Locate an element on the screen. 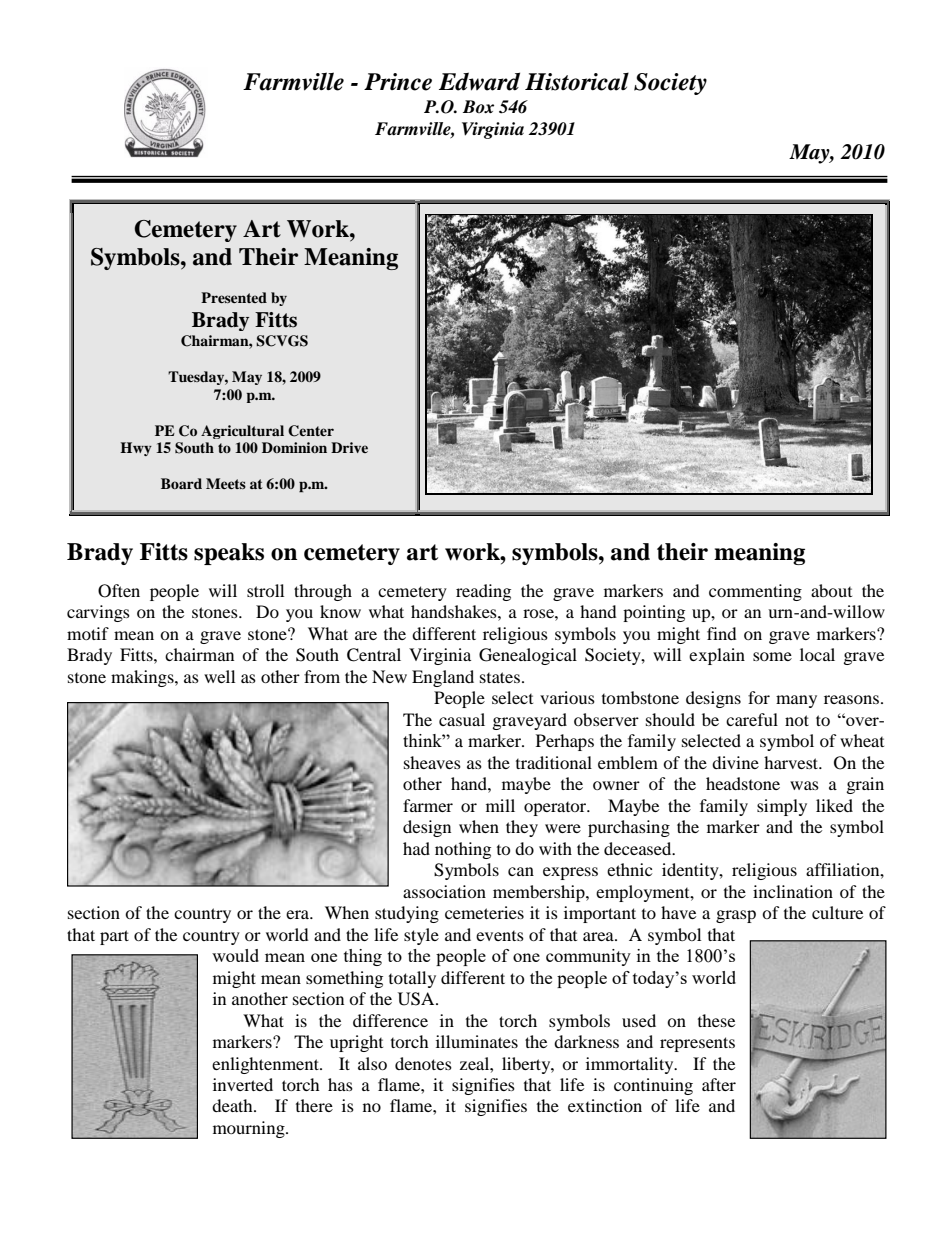 This screenshot has width=952, height=1233. Historical is located at coordinates (577, 81).
